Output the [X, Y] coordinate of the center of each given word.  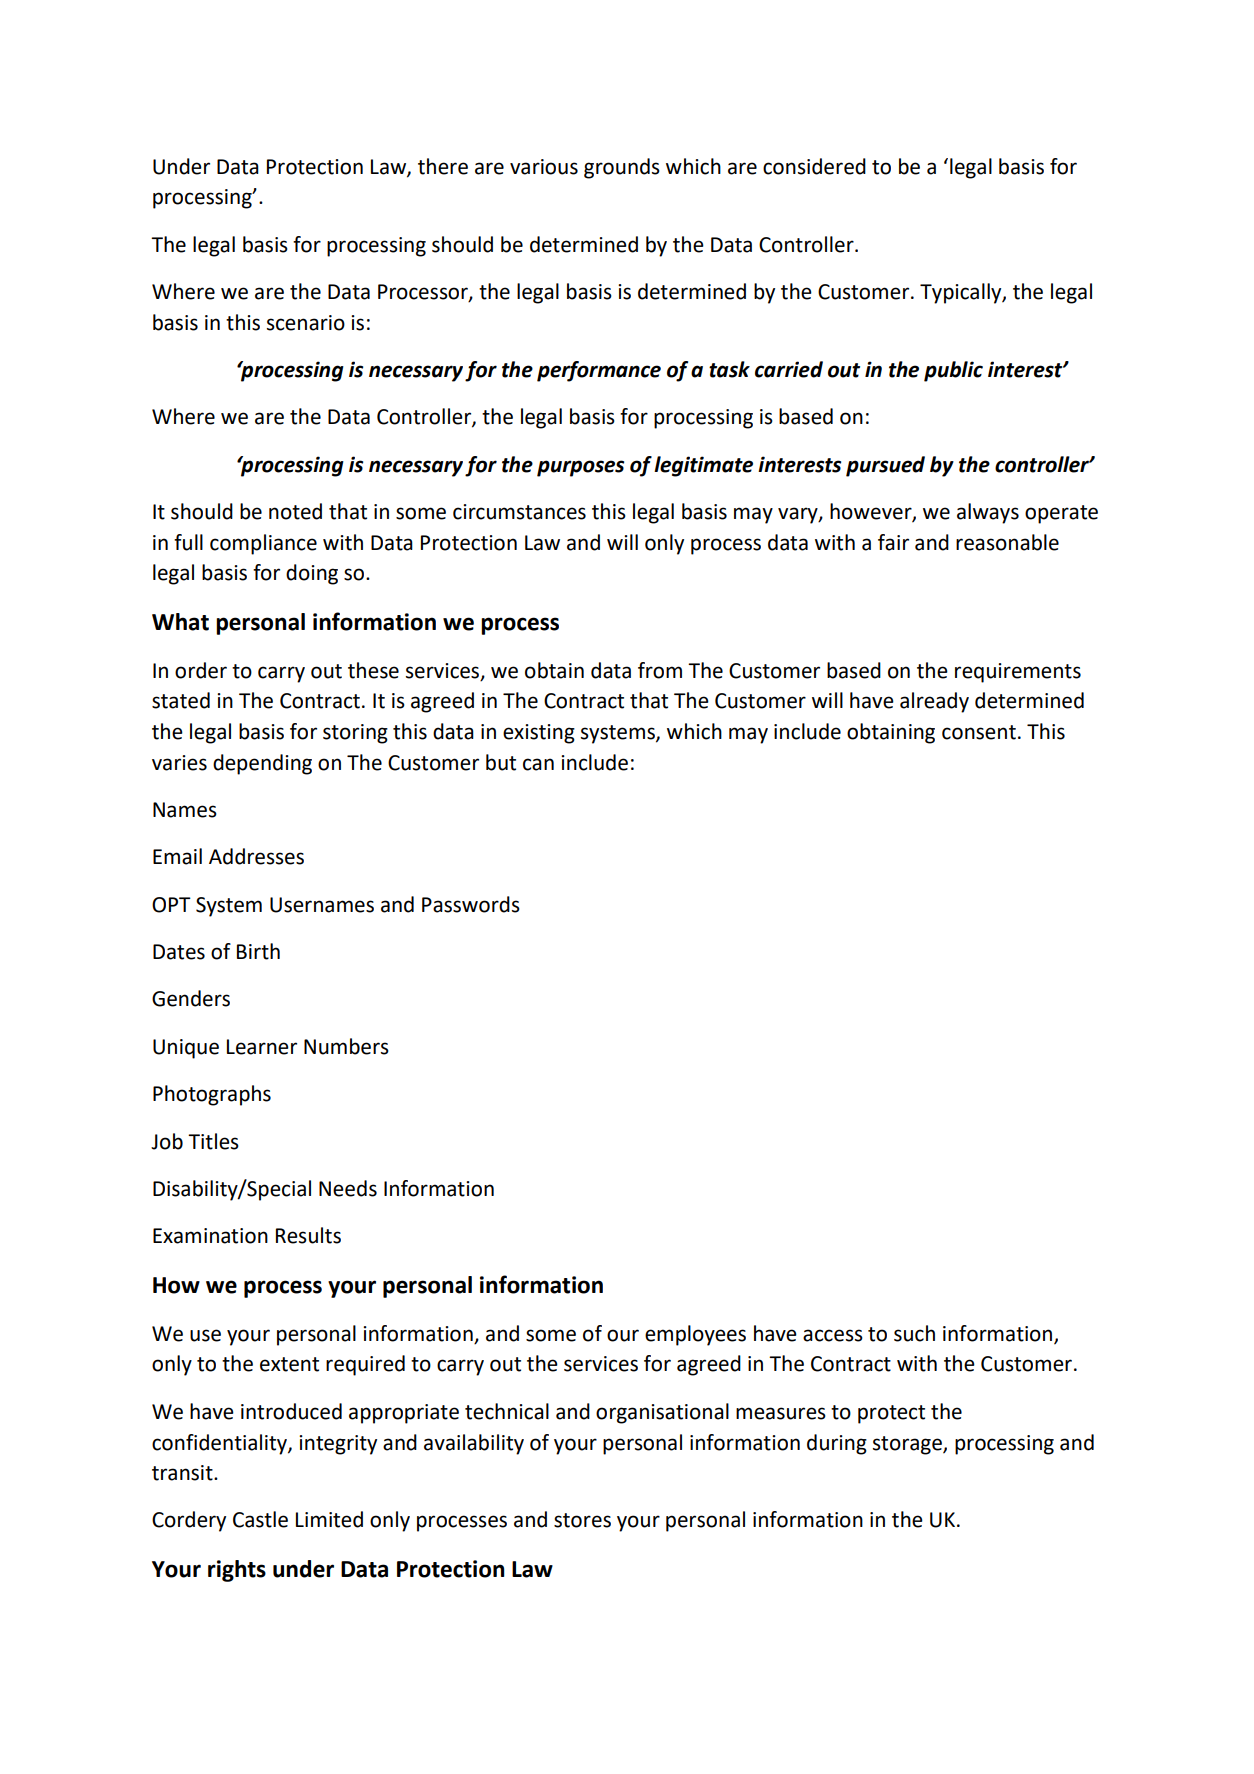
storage [908, 1445]
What [180, 622]
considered [814, 166]
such [914, 1333]
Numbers [346, 1046]
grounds [622, 168]
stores [582, 1520]
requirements [1018, 673]
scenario [306, 323]
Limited [329, 1519]
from [660, 670]
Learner [262, 1047]
